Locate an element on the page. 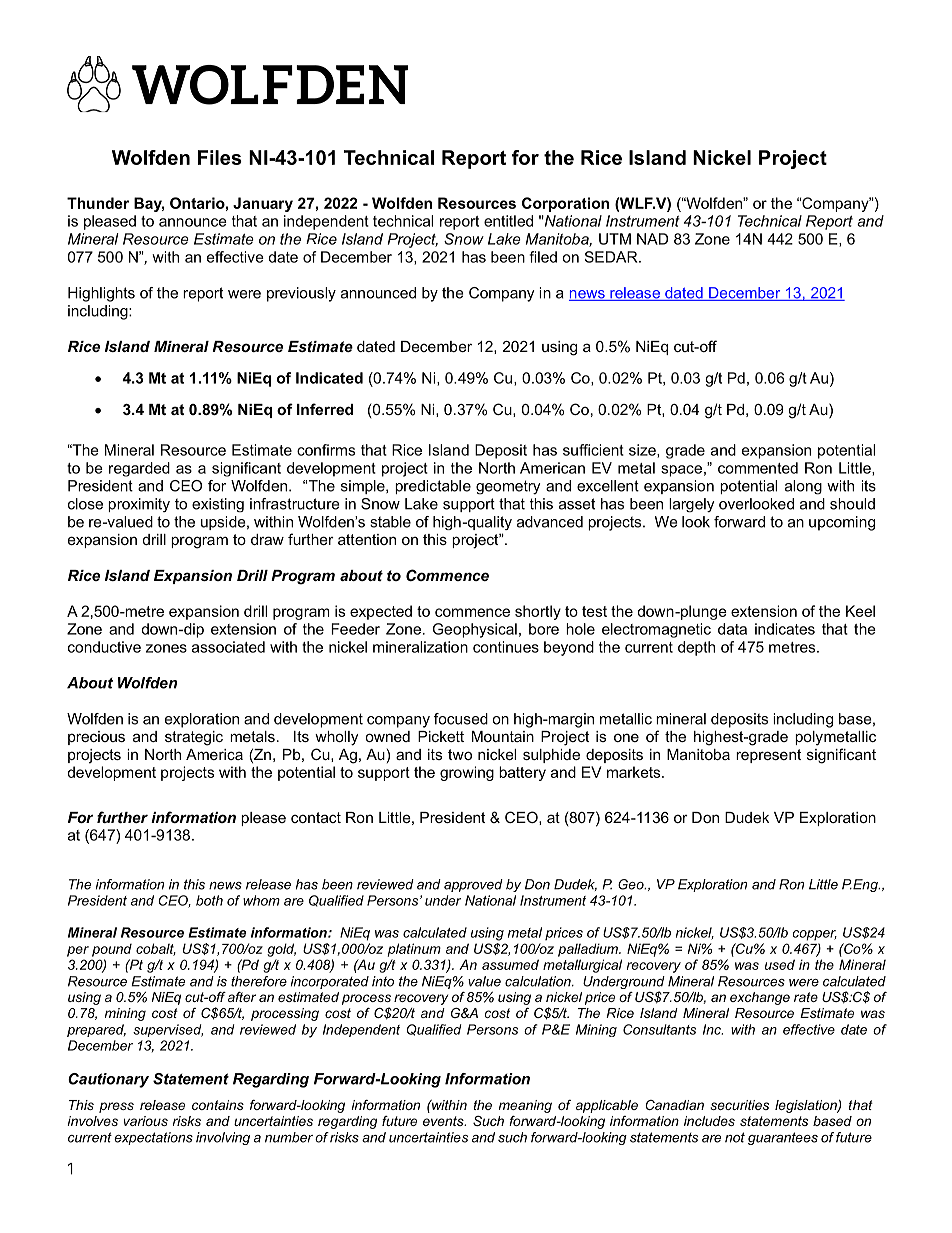 The height and width of the document is (1233, 952). various is located at coordinates (146, 1121).
